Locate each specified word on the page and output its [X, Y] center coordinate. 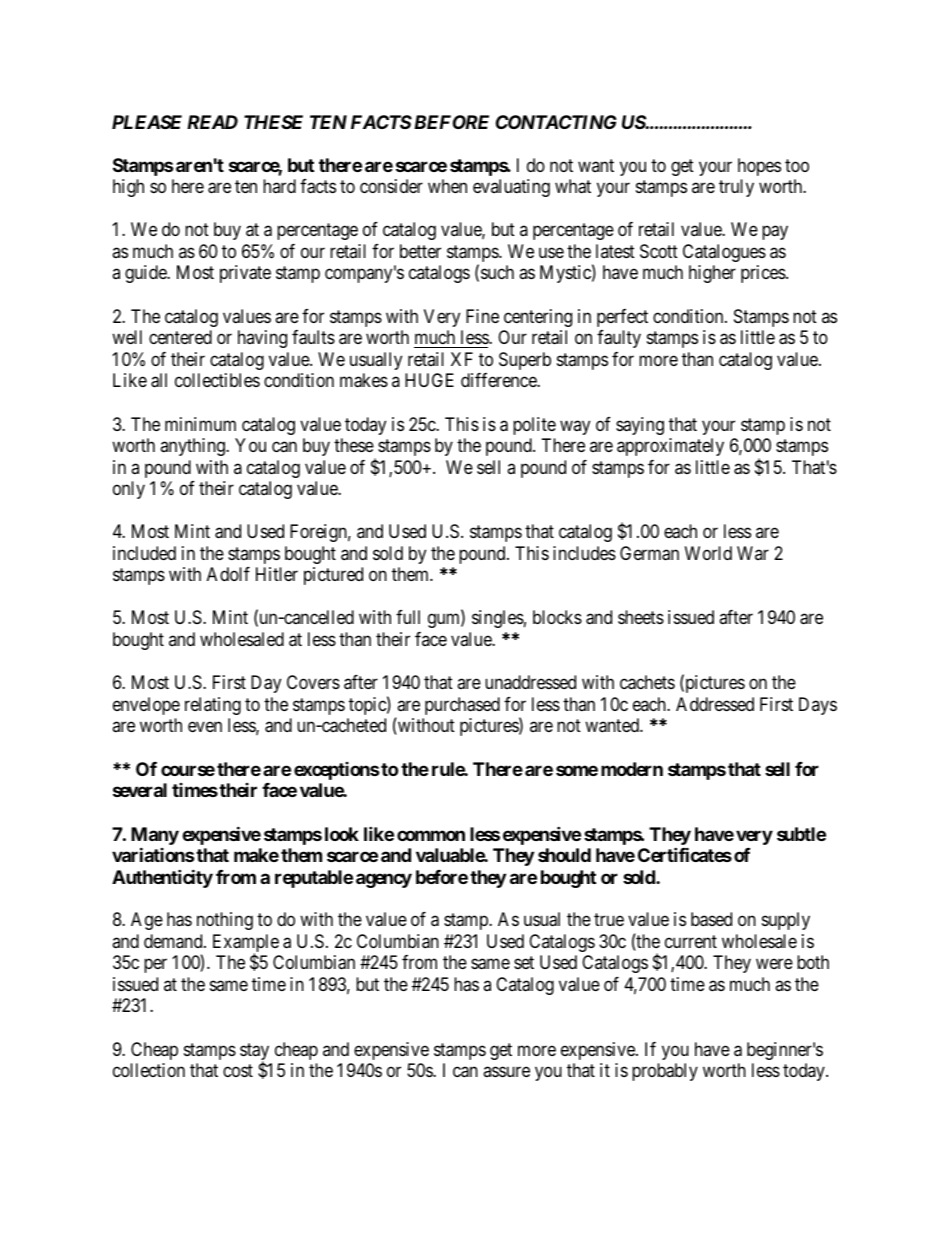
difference [499, 380]
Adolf [228, 574]
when [447, 186]
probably [665, 1072]
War [753, 553]
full [408, 617]
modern [632, 769]
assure [506, 1072]
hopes [759, 167]
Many [155, 836]
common [431, 835]
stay [254, 1053]
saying [640, 426]
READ [212, 122]
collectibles [217, 380]
